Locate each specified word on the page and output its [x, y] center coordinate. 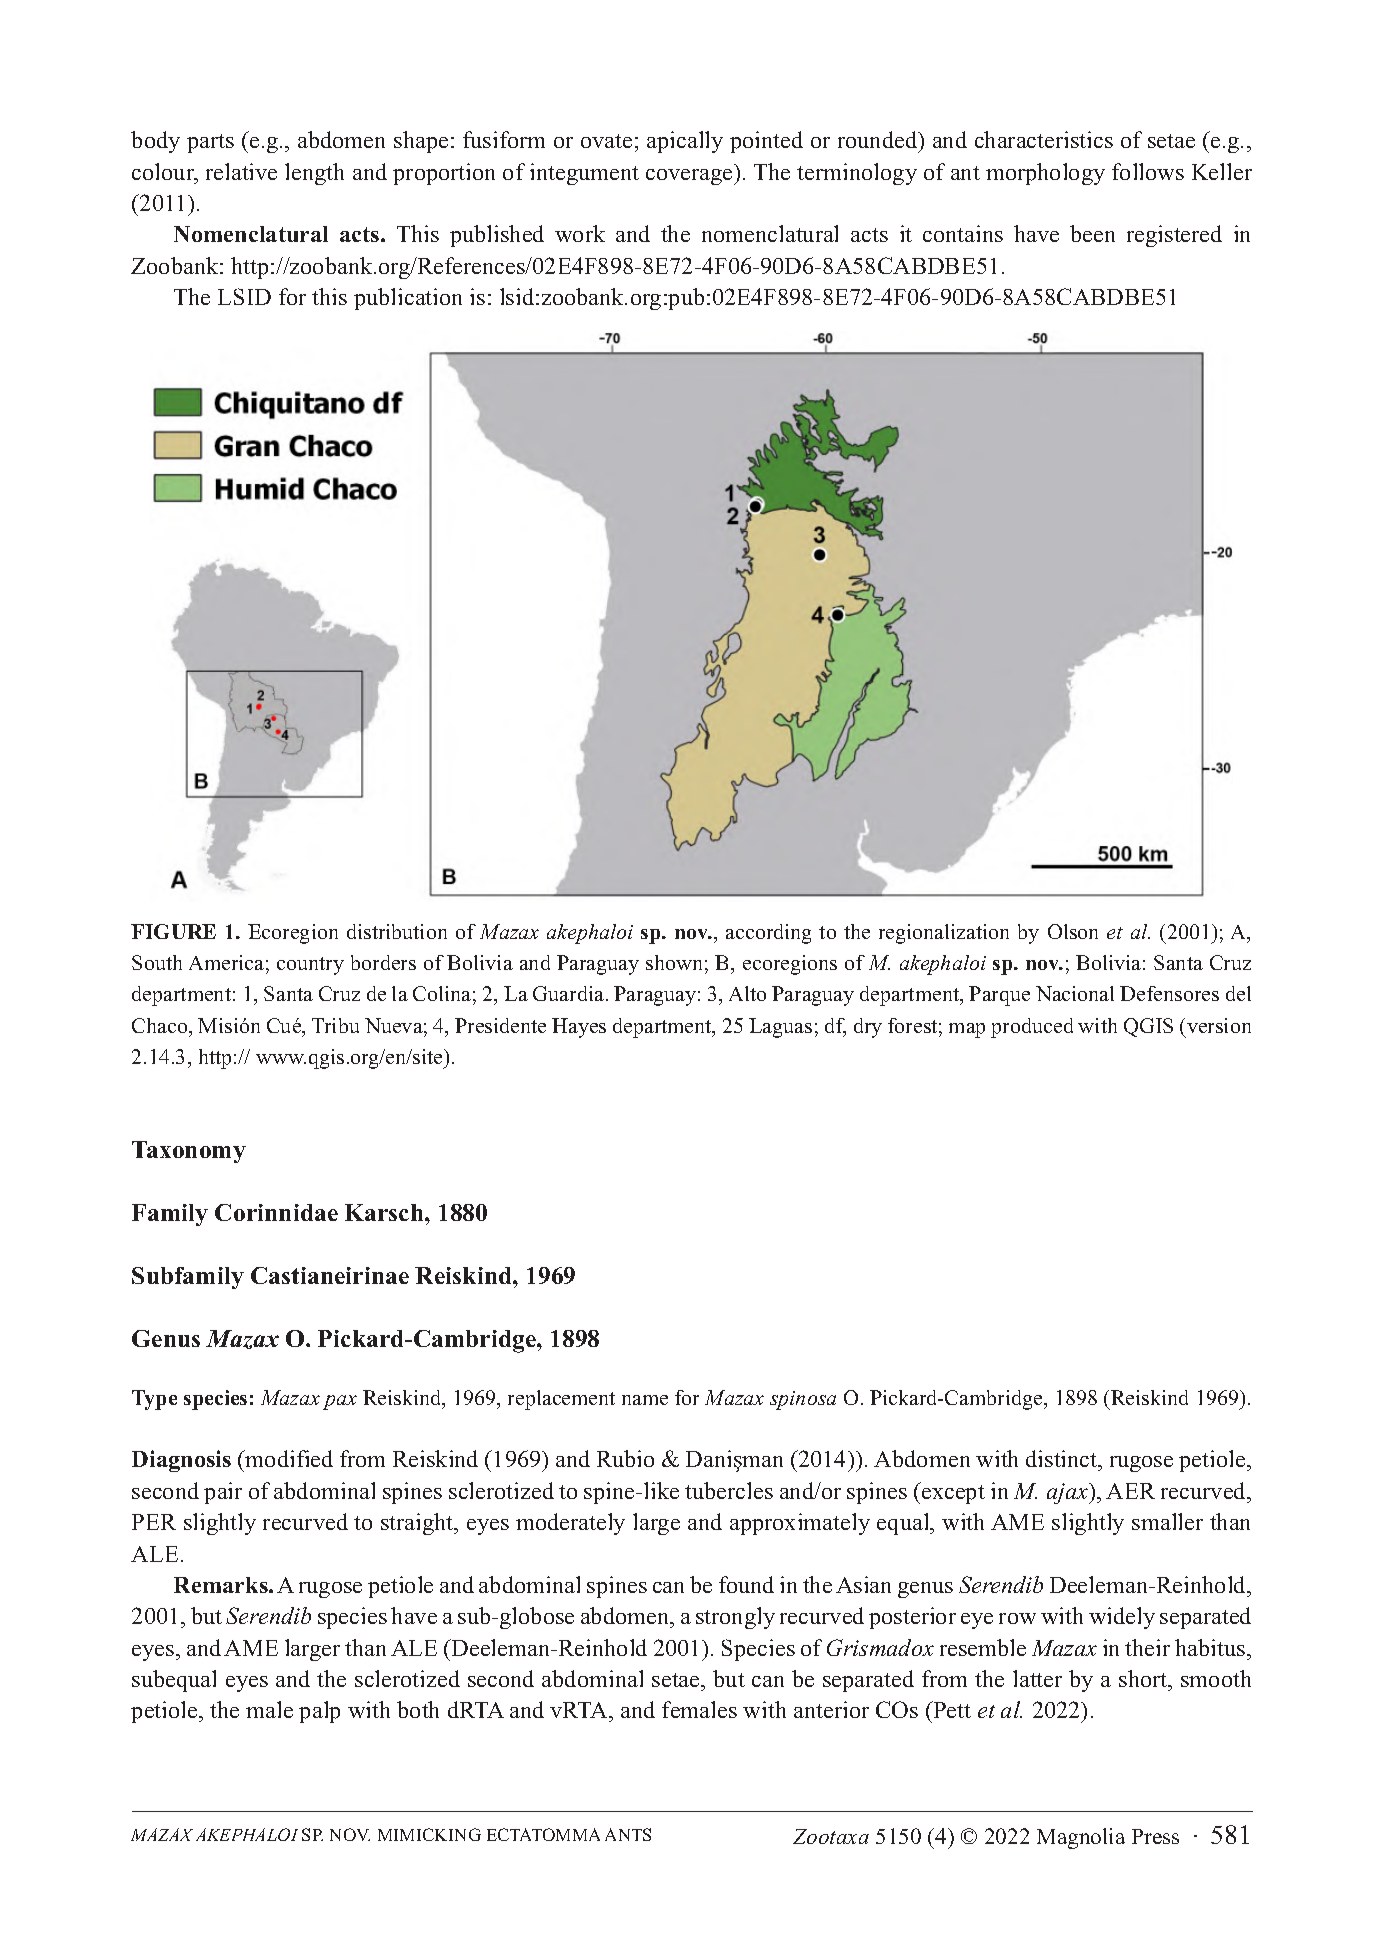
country [310, 966]
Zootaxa [831, 1836]
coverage [690, 177]
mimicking [429, 1834]
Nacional [1075, 993]
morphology [1045, 174]
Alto [747, 993]
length [314, 174]
